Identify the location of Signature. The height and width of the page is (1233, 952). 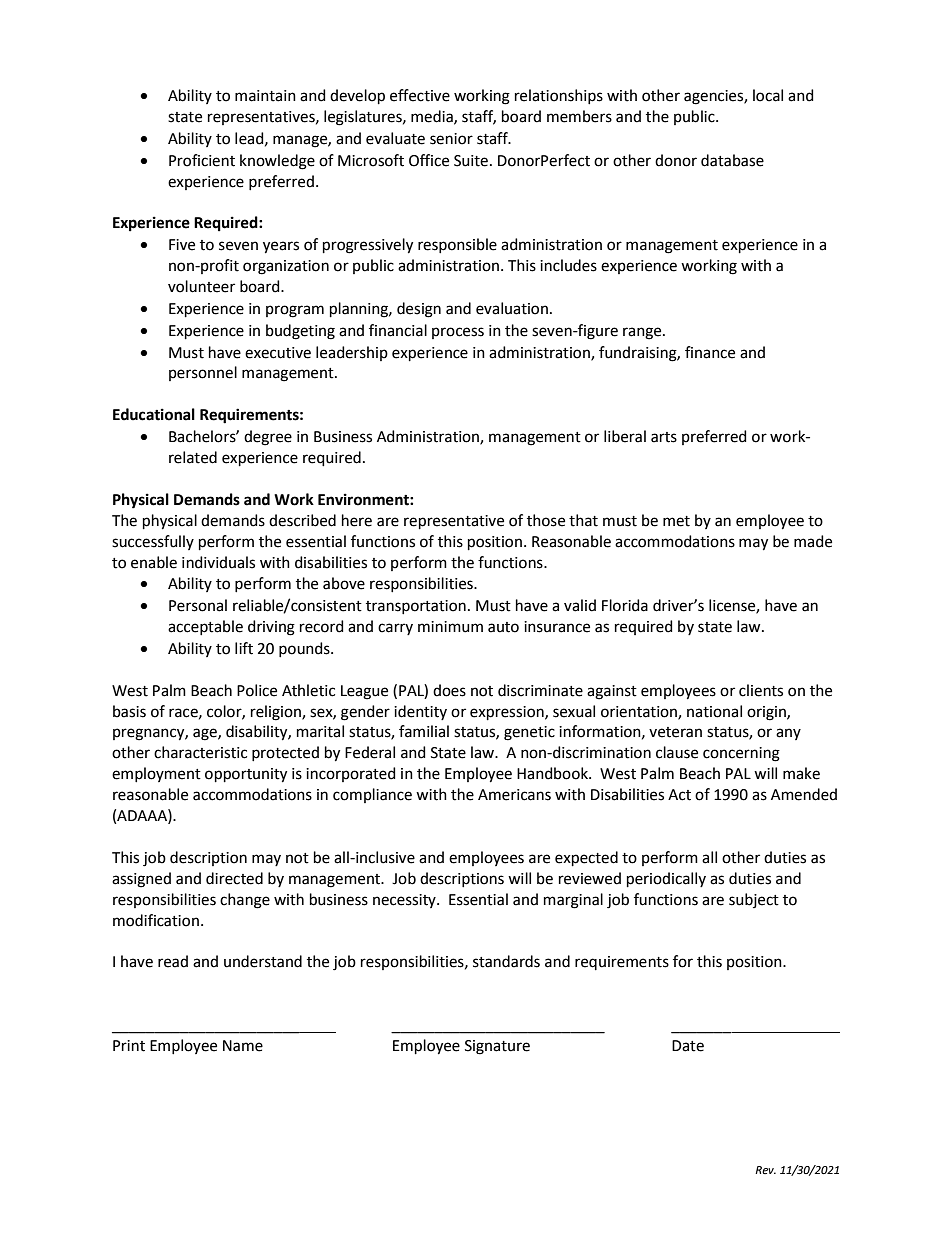
(497, 1047).
